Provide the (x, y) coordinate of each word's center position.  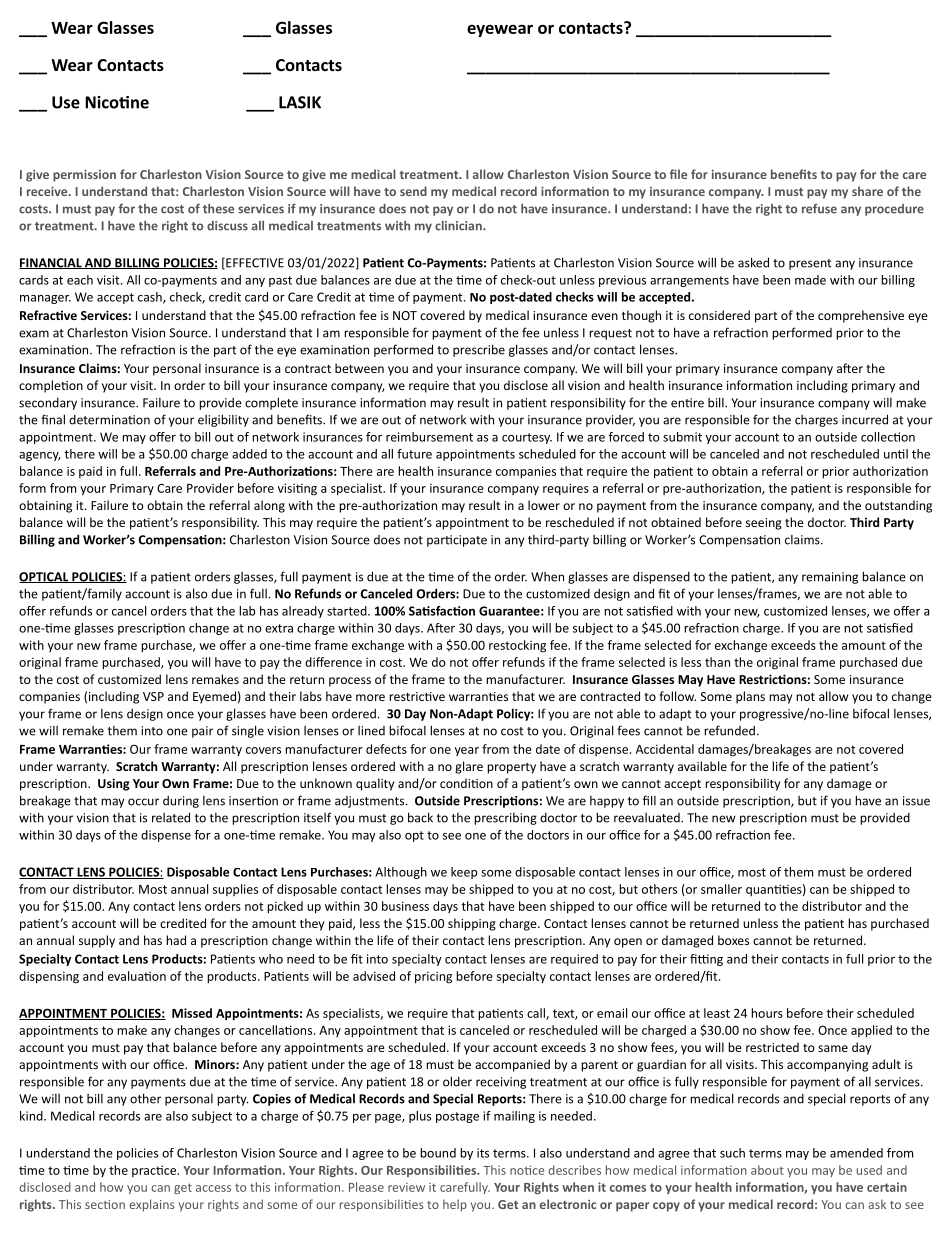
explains (152, 1205)
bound (438, 1153)
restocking (517, 646)
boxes (733, 940)
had (176, 940)
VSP (153, 696)
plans (750, 697)
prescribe (479, 350)
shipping (472, 924)
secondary (48, 404)
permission (84, 176)
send (413, 191)
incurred (865, 419)
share (867, 191)
